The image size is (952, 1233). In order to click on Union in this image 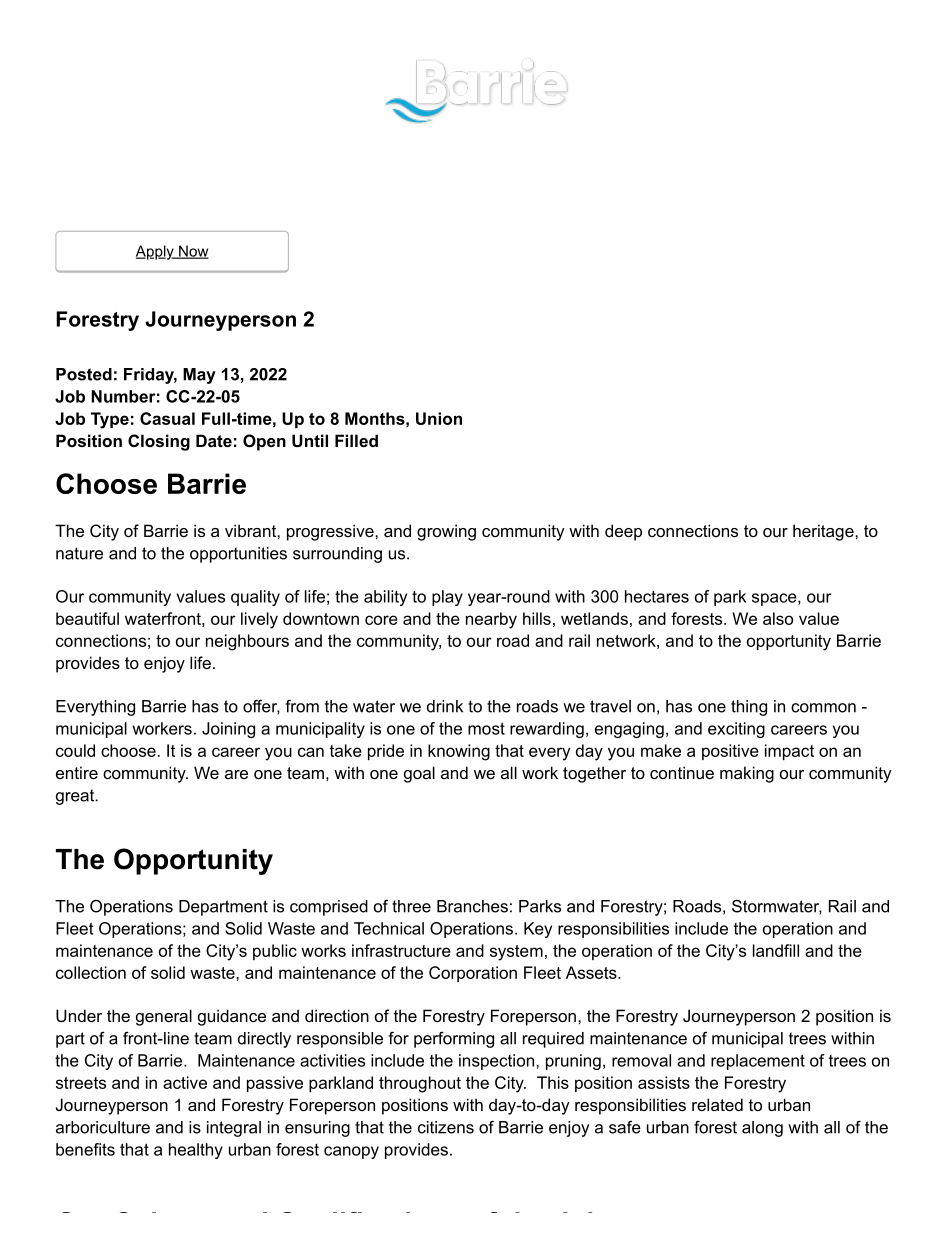, I will do `click(439, 418)`.
